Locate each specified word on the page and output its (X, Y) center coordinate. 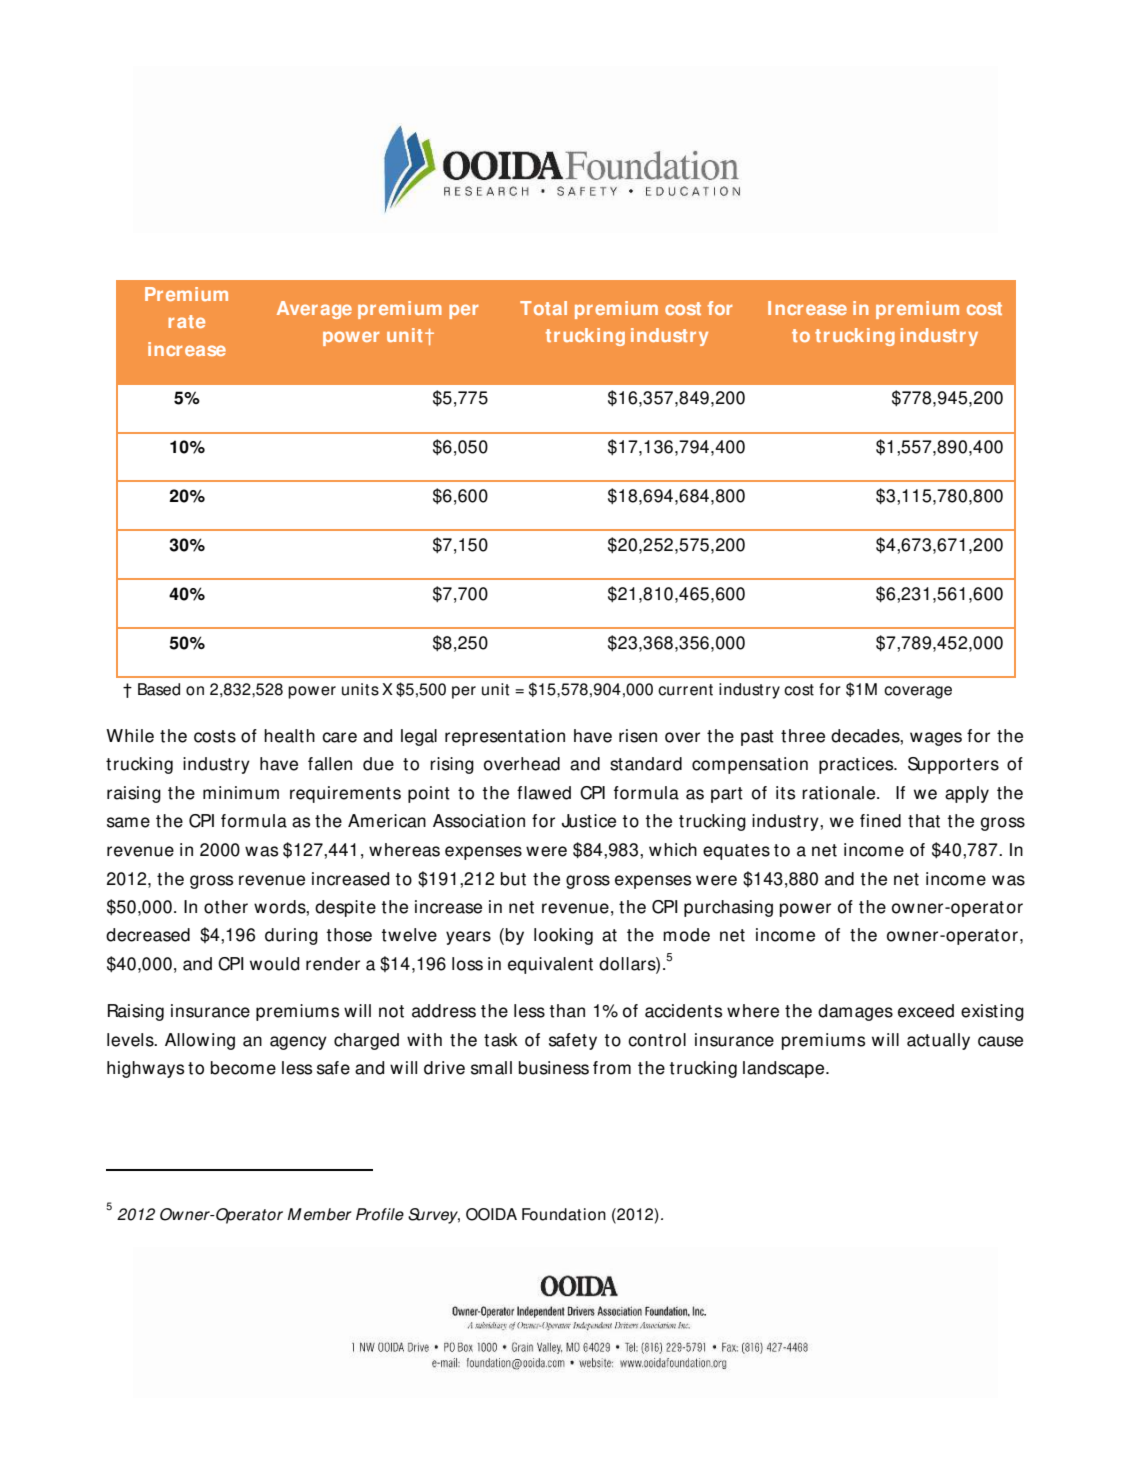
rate (186, 321)
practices (857, 765)
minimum (241, 793)
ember (328, 1214)
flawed (544, 793)
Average (314, 310)
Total (543, 308)
